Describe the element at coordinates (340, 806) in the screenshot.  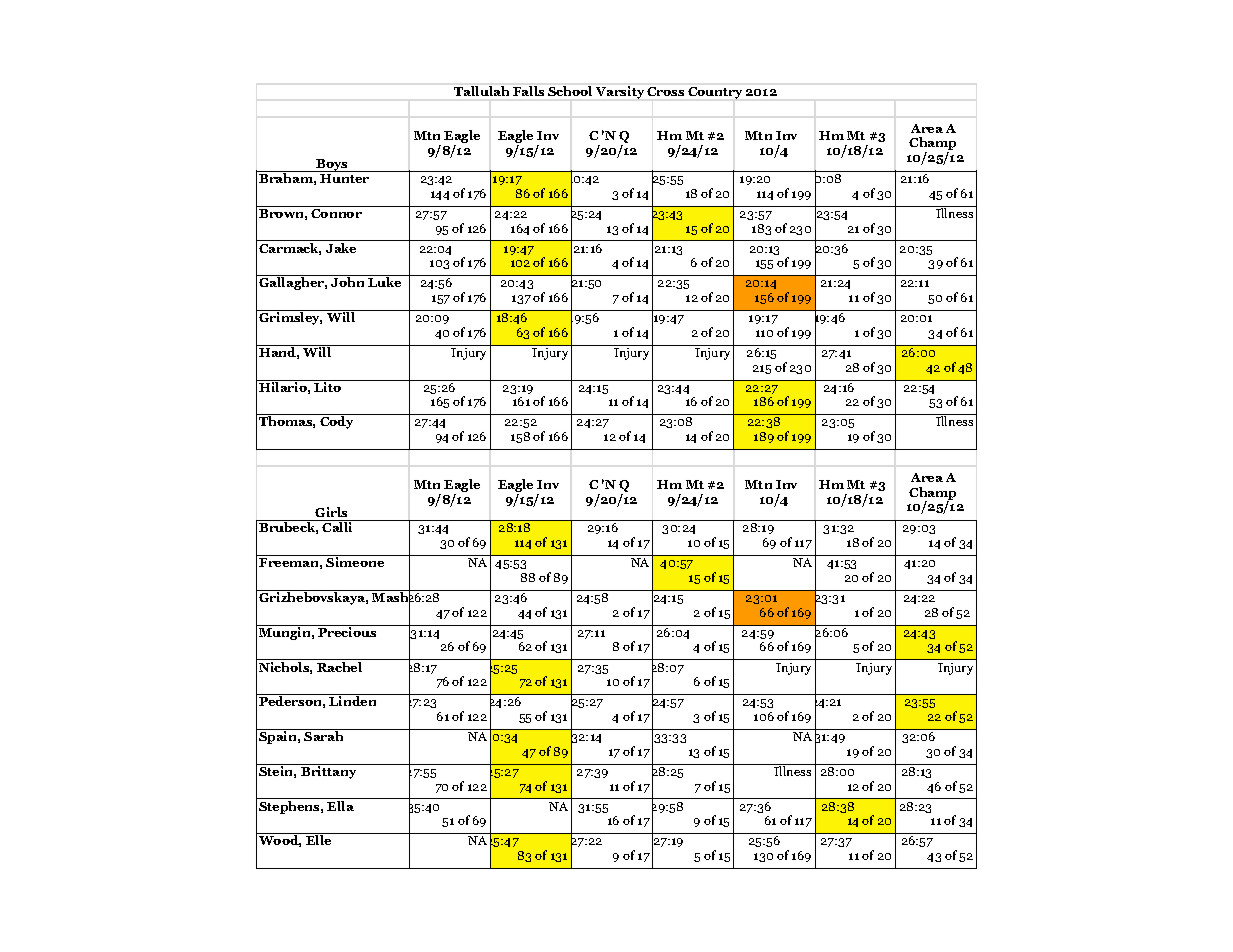
I see `Ella` at that location.
